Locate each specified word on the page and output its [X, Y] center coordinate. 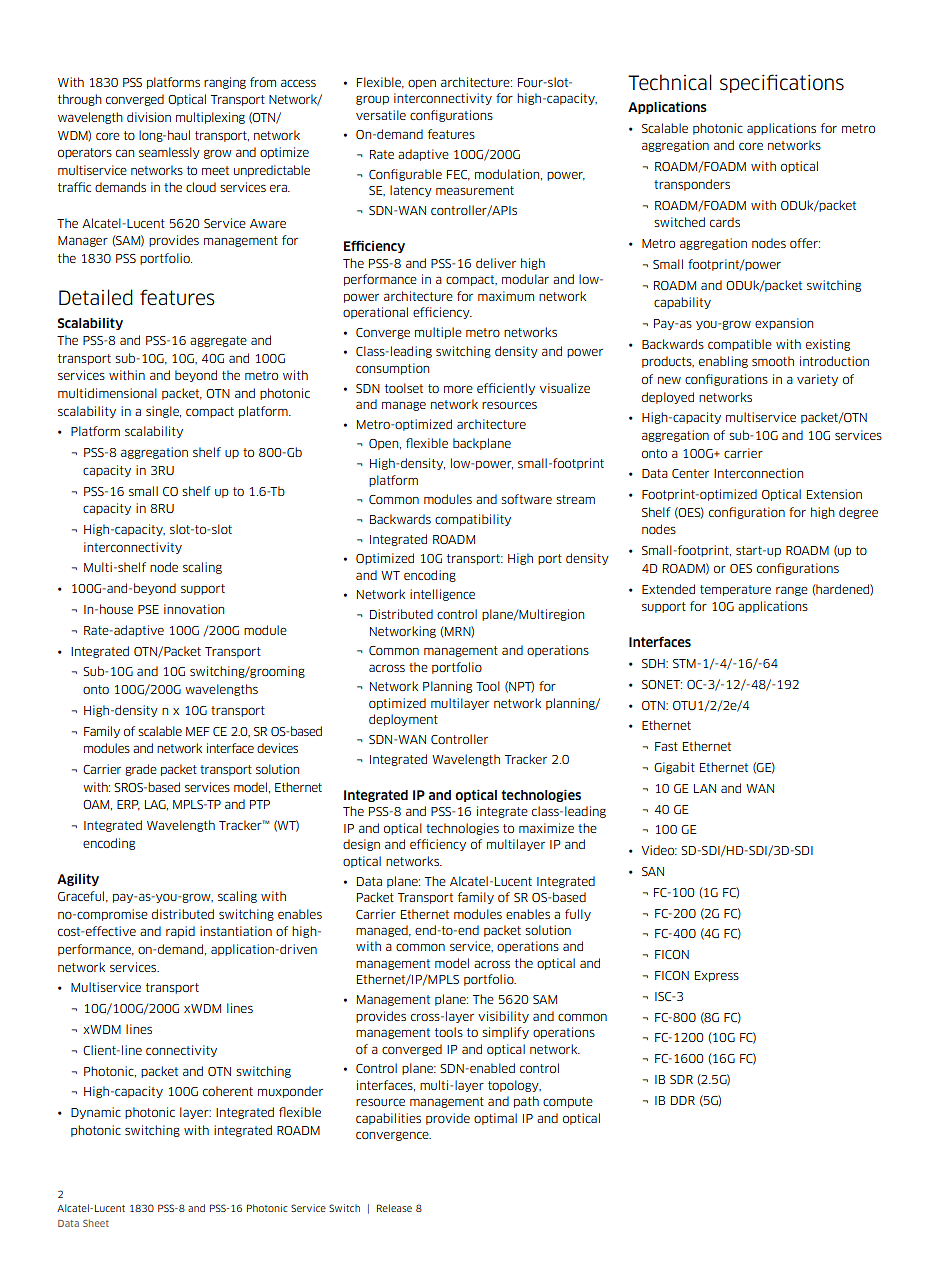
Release [394, 1208]
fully [578, 915]
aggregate [218, 341]
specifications [782, 83]
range [792, 591]
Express [717, 976]
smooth [773, 361]
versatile [381, 115]
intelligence [442, 595]
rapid [180, 932]
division [149, 117]
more [458, 389]
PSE [148, 609]
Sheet [96, 1223]
